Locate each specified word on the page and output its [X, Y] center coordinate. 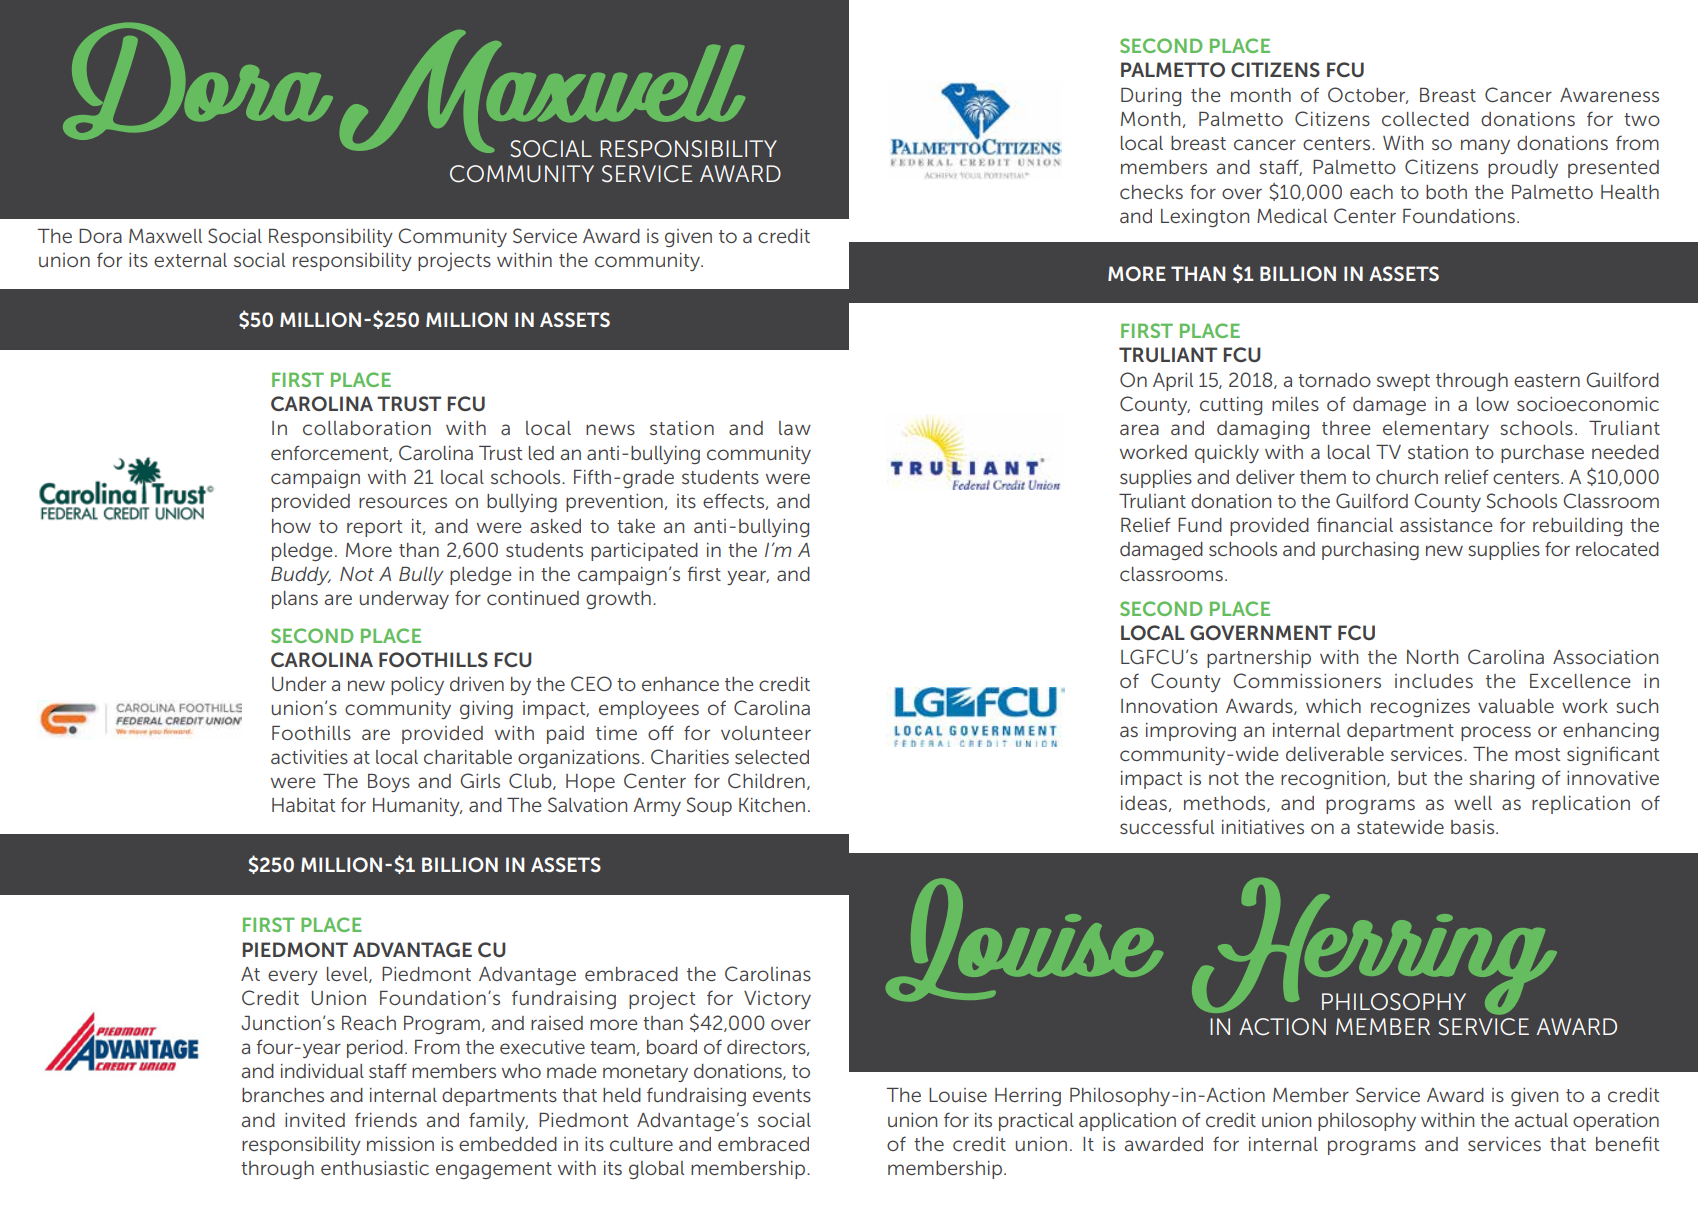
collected [1425, 119]
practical [1036, 1122]
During [1151, 97]
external [190, 260]
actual [1541, 1120]
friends [386, 1119]
